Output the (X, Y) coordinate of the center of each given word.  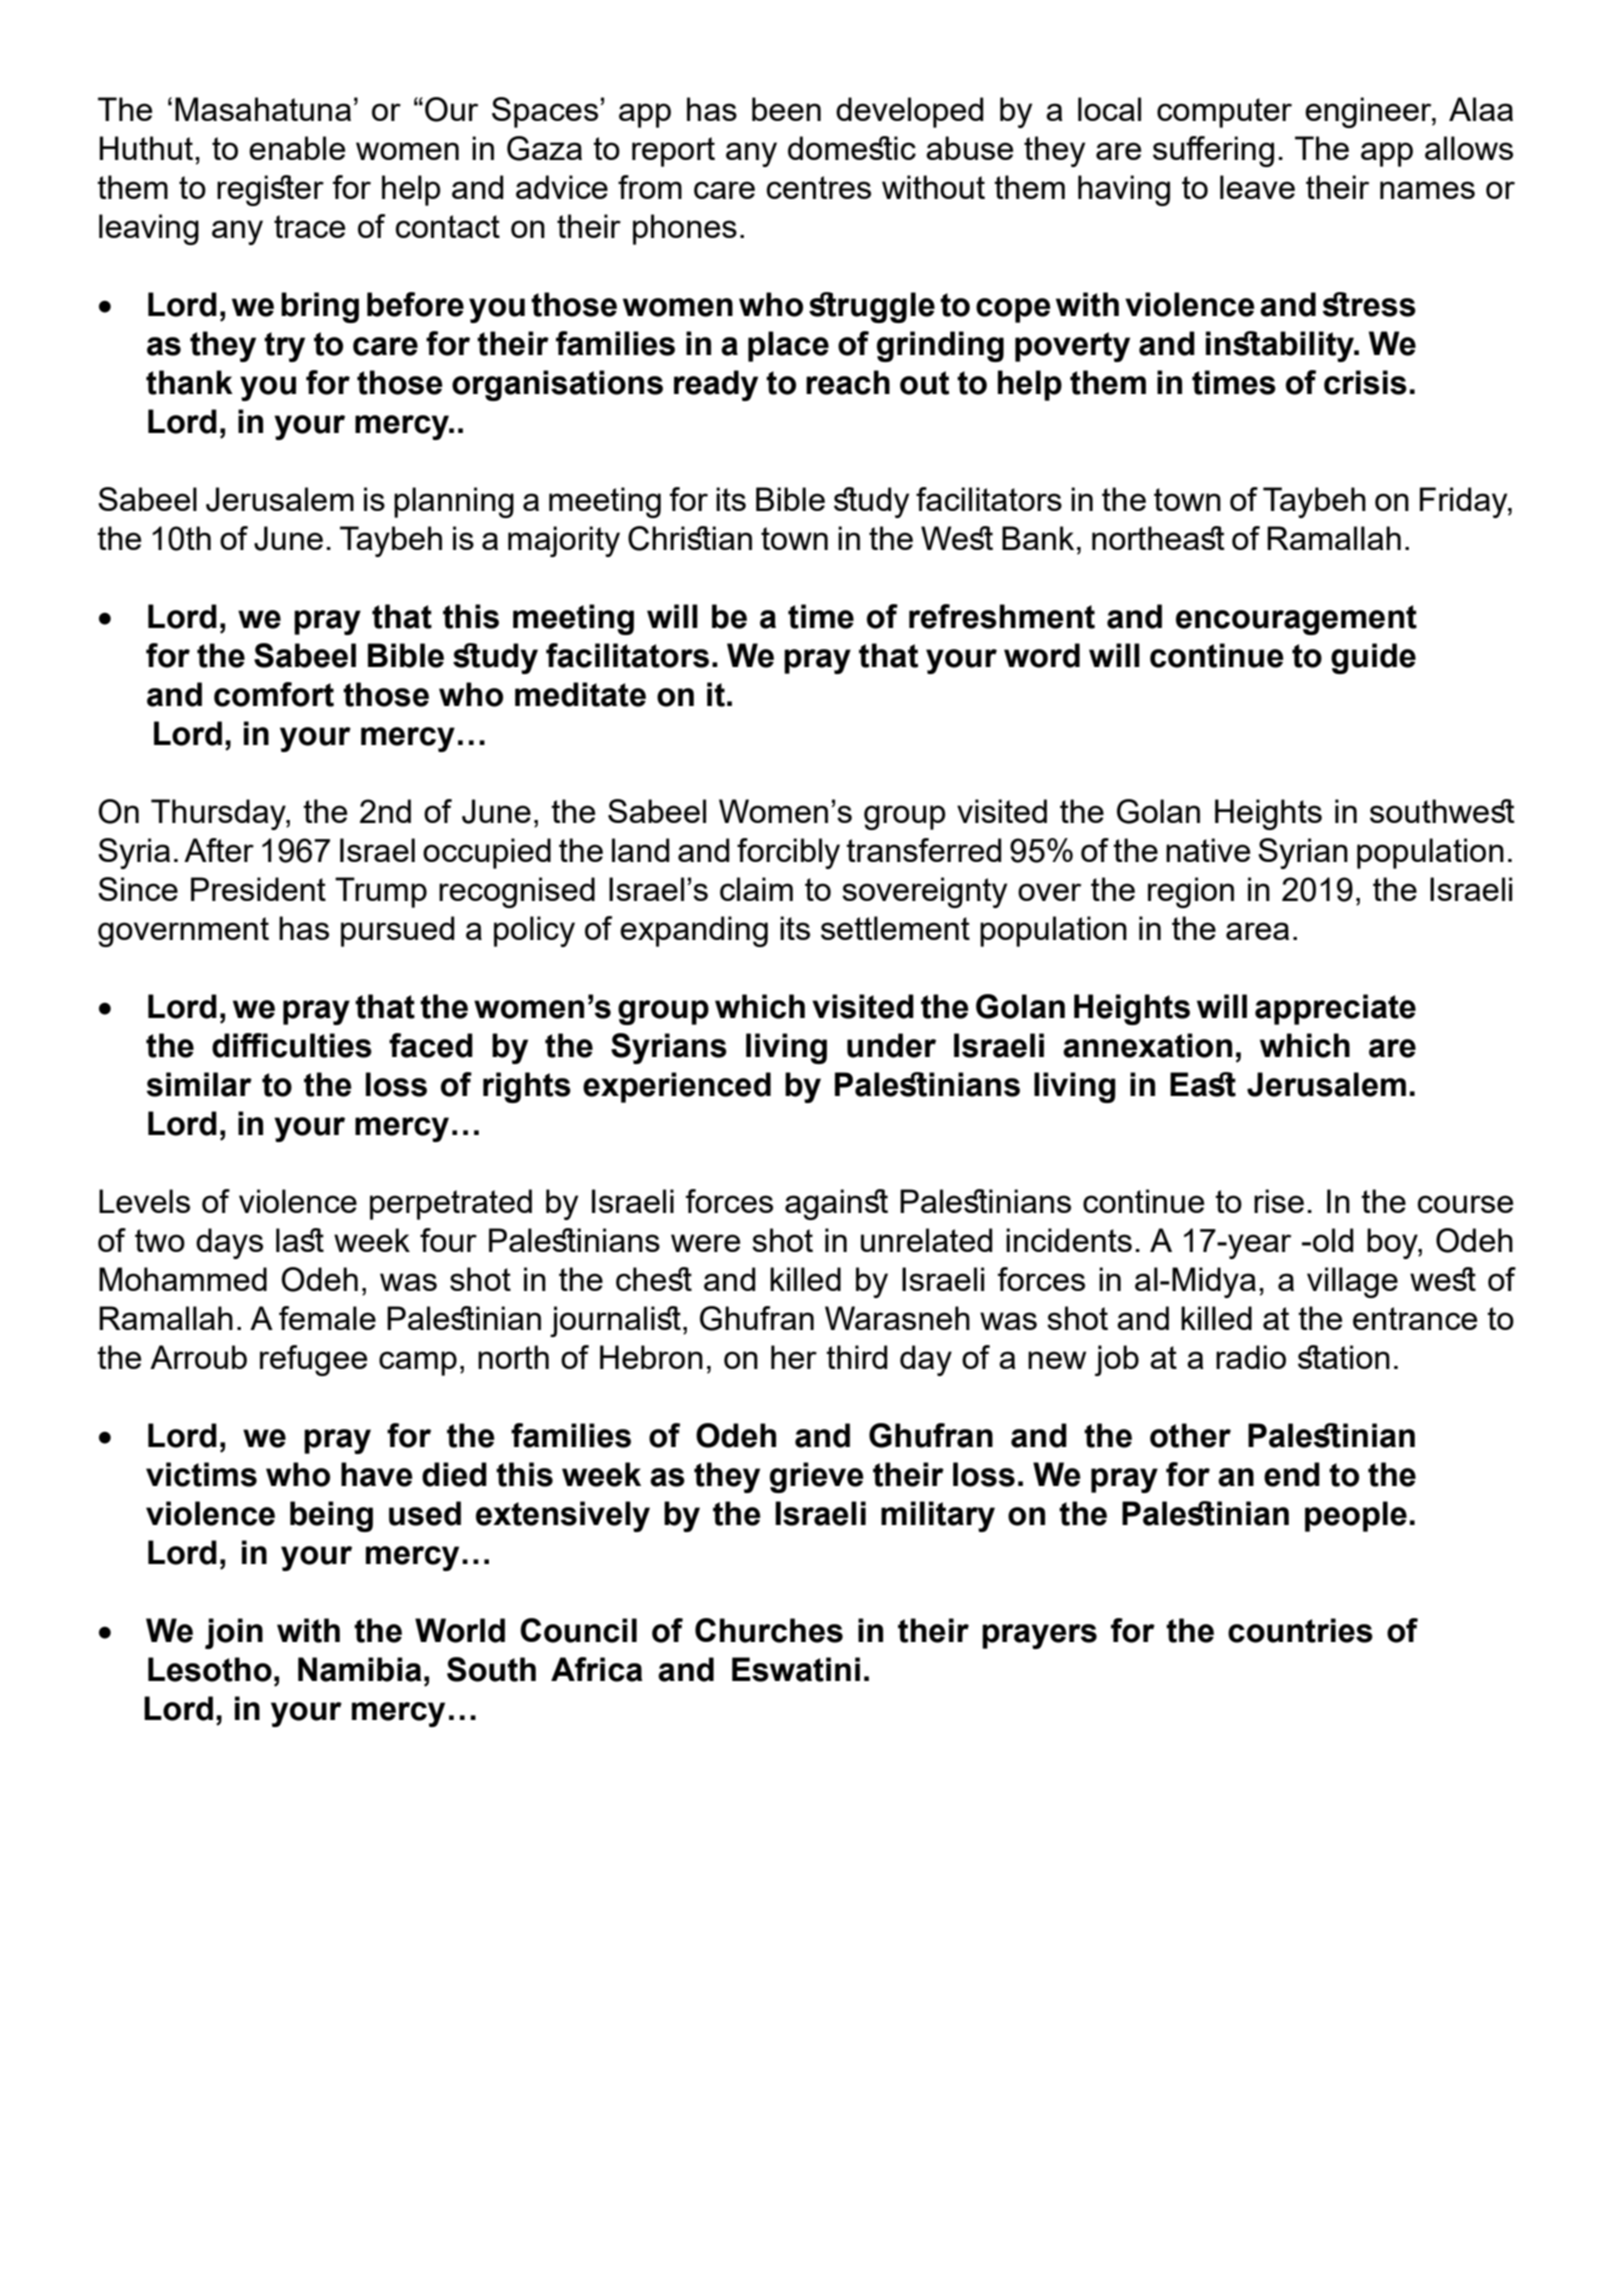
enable (297, 148)
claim (756, 889)
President (258, 889)
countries (1300, 1630)
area (1257, 931)
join (234, 1633)
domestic (852, 148)
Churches (769, 1630)
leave (1257, 187)
